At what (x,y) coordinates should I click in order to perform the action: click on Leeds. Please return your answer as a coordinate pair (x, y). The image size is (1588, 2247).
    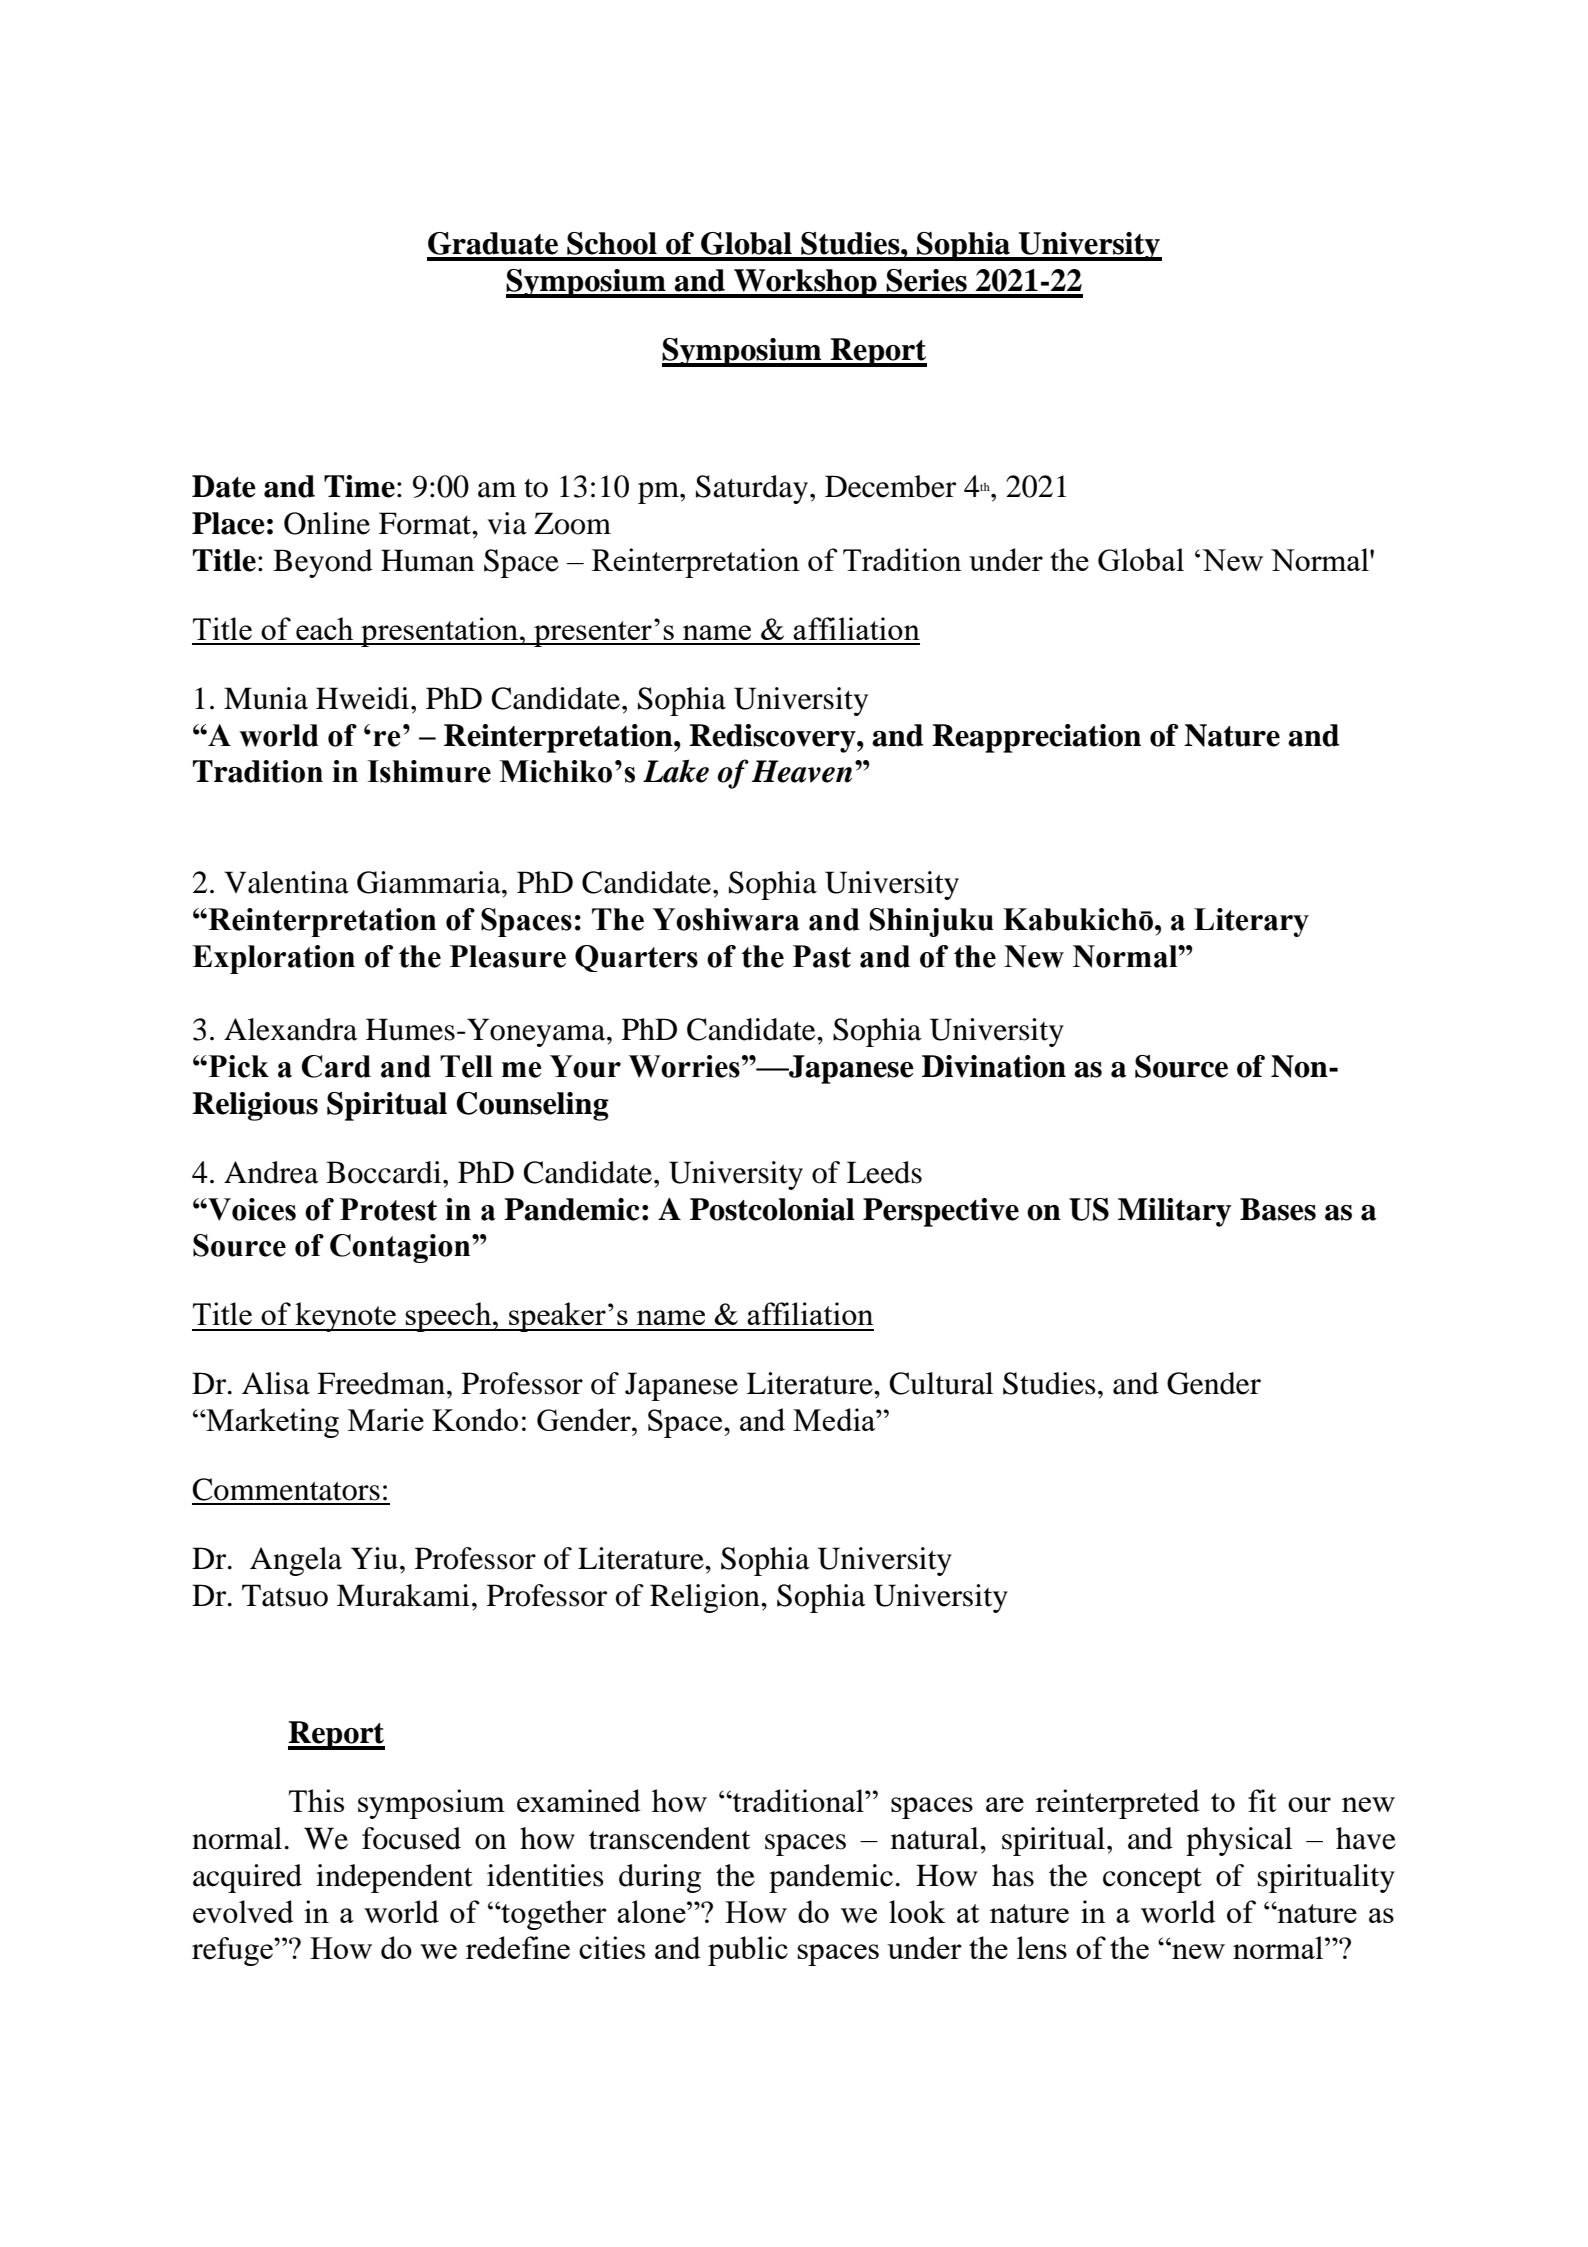
    Looking at the image, I should click on (884, 1172).
